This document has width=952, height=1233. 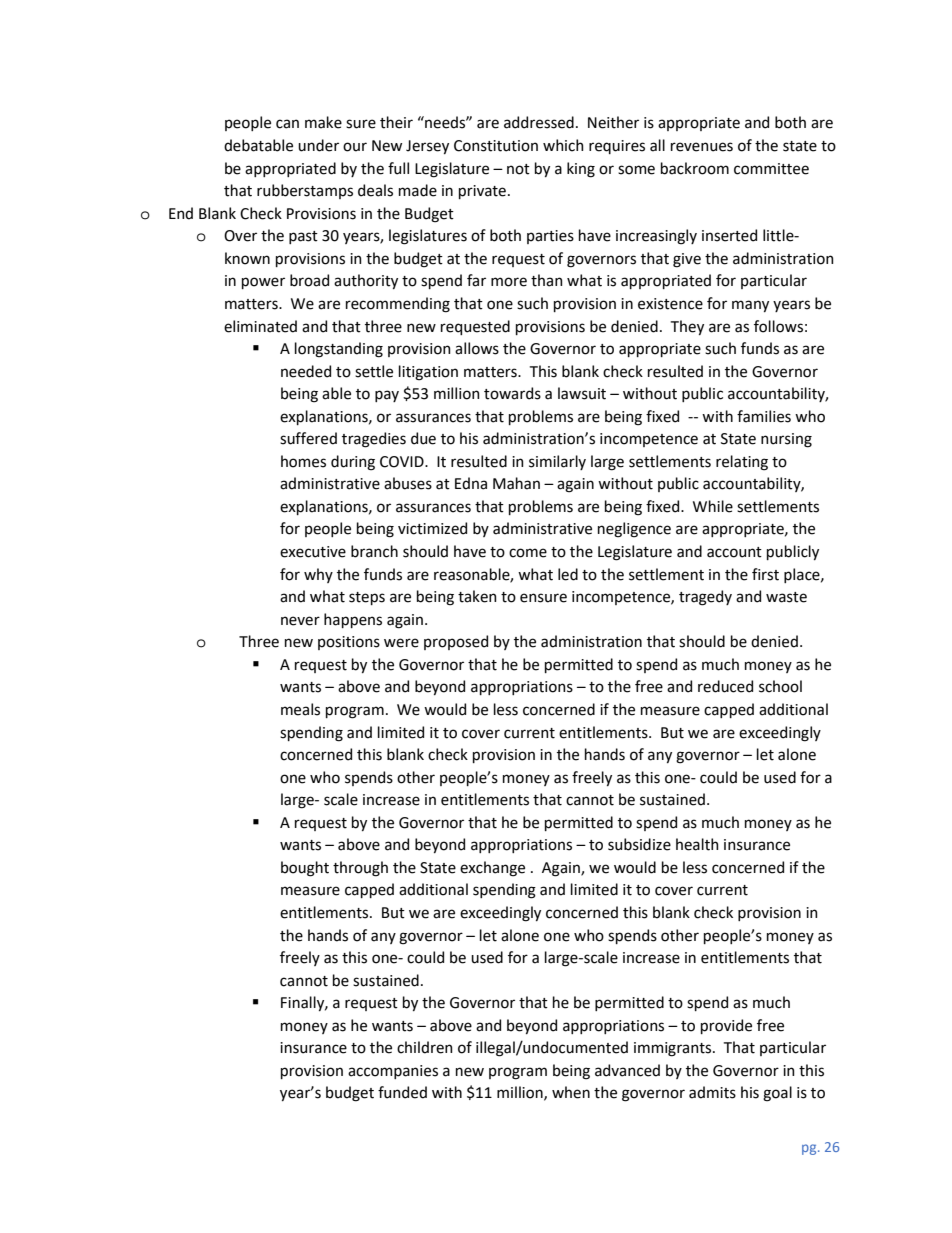 I want to click on under, so click(x=318, y=145).
